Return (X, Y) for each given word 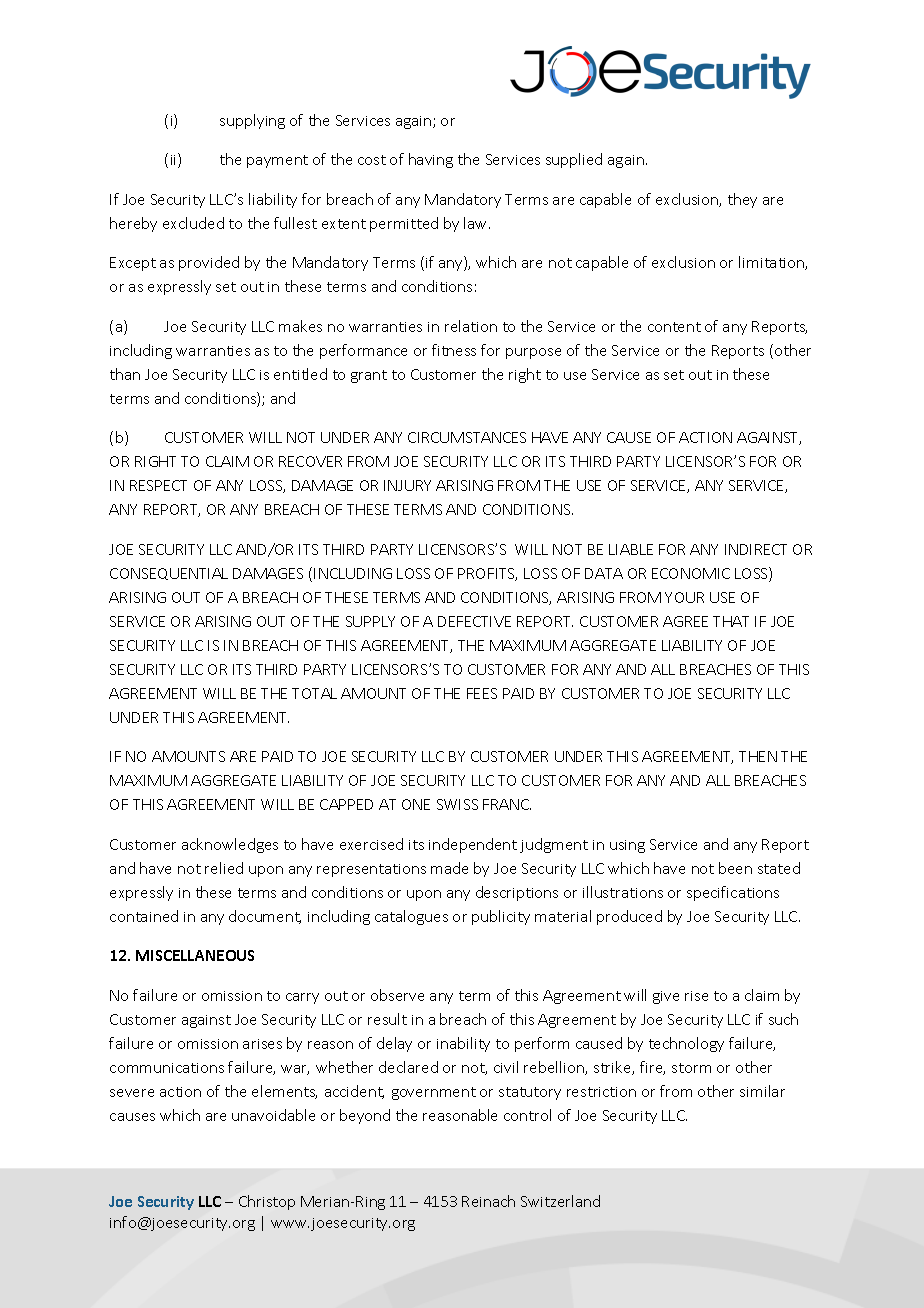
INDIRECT (756, 549)
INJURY (407, 485)
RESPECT (158, 485)
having (431, 160)
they (742, 200)
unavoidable (273, 1115)
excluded (193, 223)
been (735, 868)
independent (473, 845)
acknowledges (230, 845)
